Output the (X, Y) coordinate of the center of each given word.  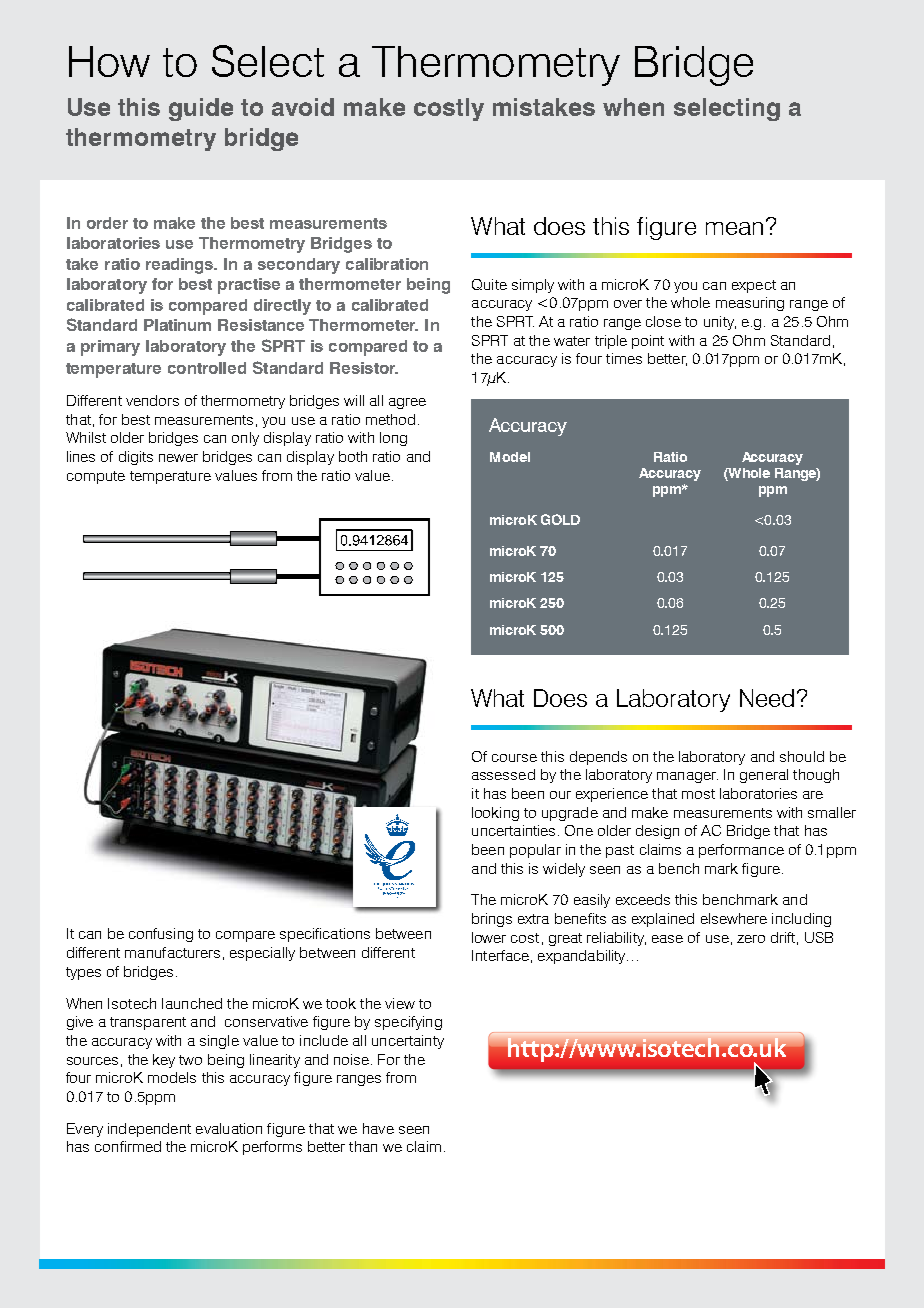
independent (149, 1130)
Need (767, 698)
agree (407, 403)
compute (96, 477)
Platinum (177, 325)
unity (720, 323)
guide (201, 109)
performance (741, 851)
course (514, 758)
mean (734, 228)
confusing (161, 935)
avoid (303, 107)
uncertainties (513, 830)
